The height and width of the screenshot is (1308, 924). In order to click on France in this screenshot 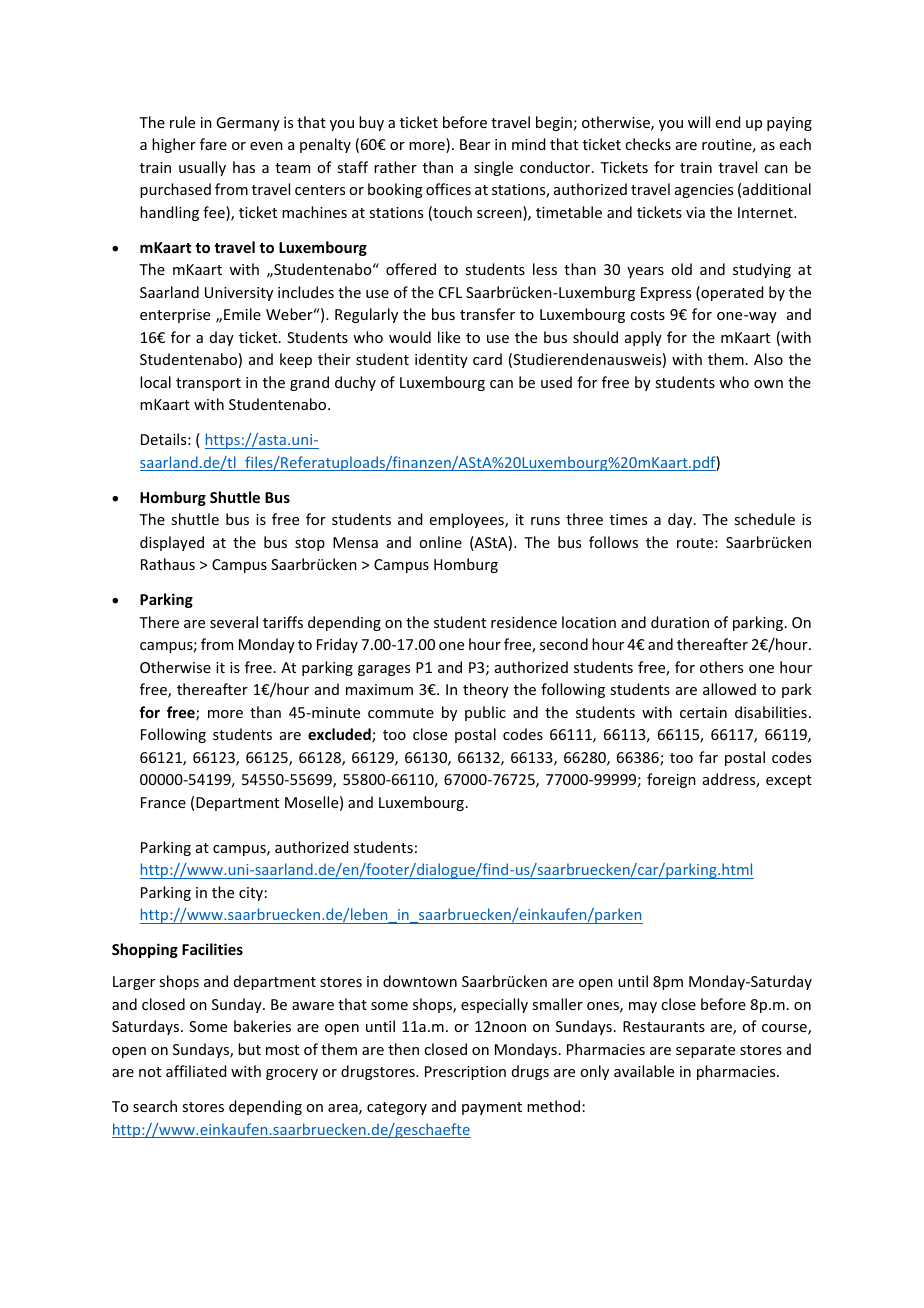, I will do `click(163, 802)`.
